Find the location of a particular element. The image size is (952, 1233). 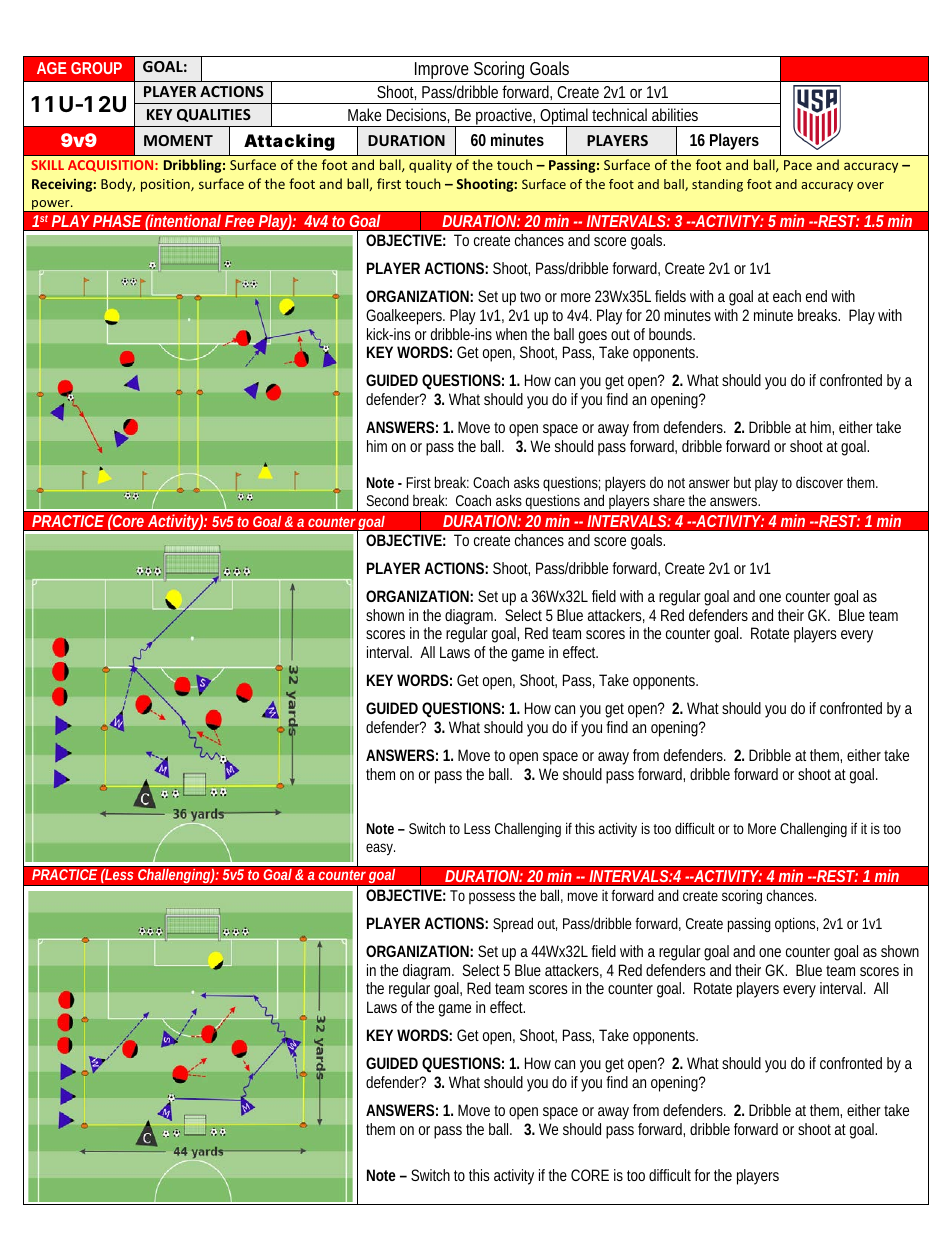

easy is located at coordinates (380, 849).
